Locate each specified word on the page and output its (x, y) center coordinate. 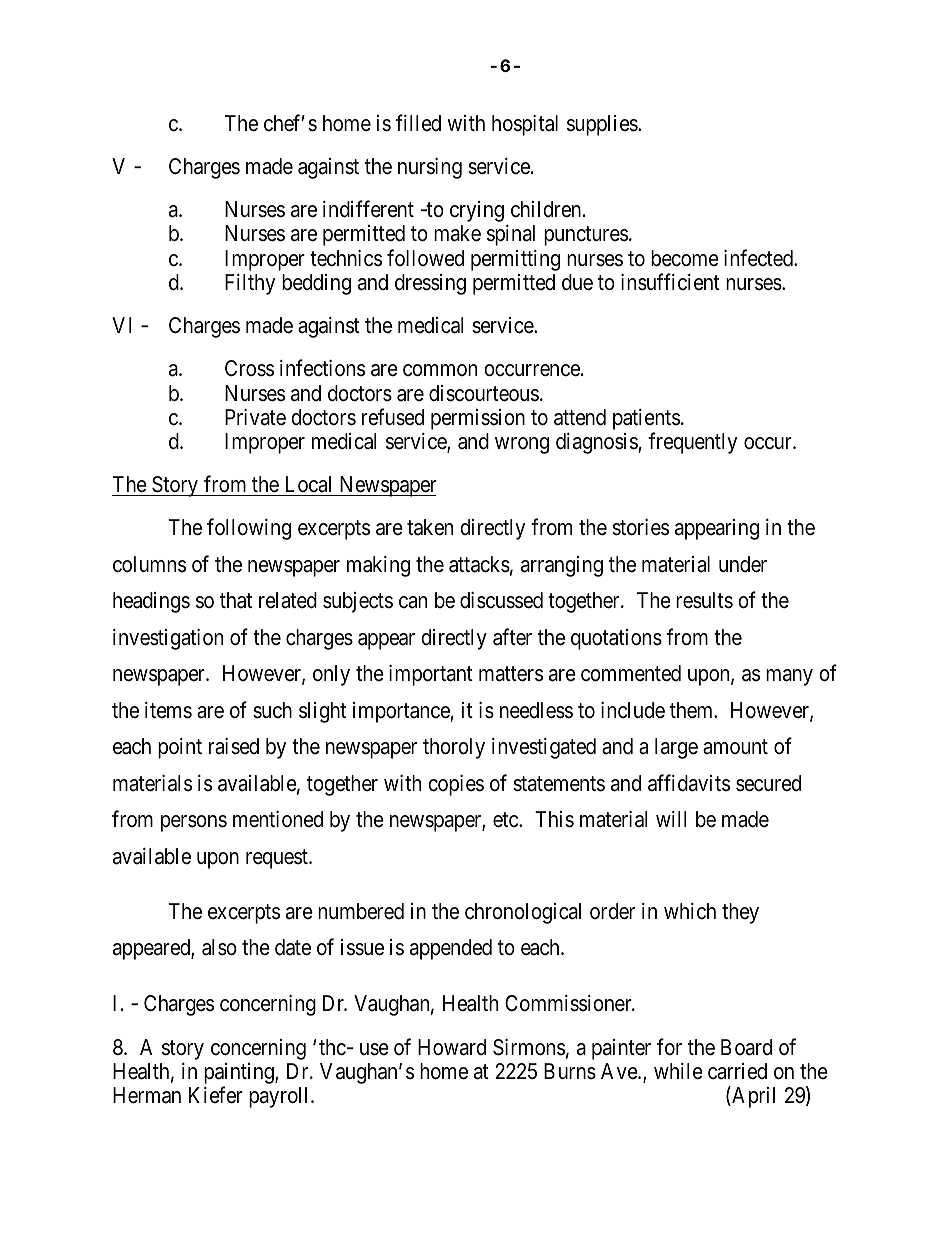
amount (735, 747)
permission (478, 419)
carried (737, 1071)
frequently (692, 443)
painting (240, 1075)
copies (456, 785)
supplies (603, 125)
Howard (452, 1047)
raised (234, 746)
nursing (430, 168)
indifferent (368, 209)
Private (255, 417)
